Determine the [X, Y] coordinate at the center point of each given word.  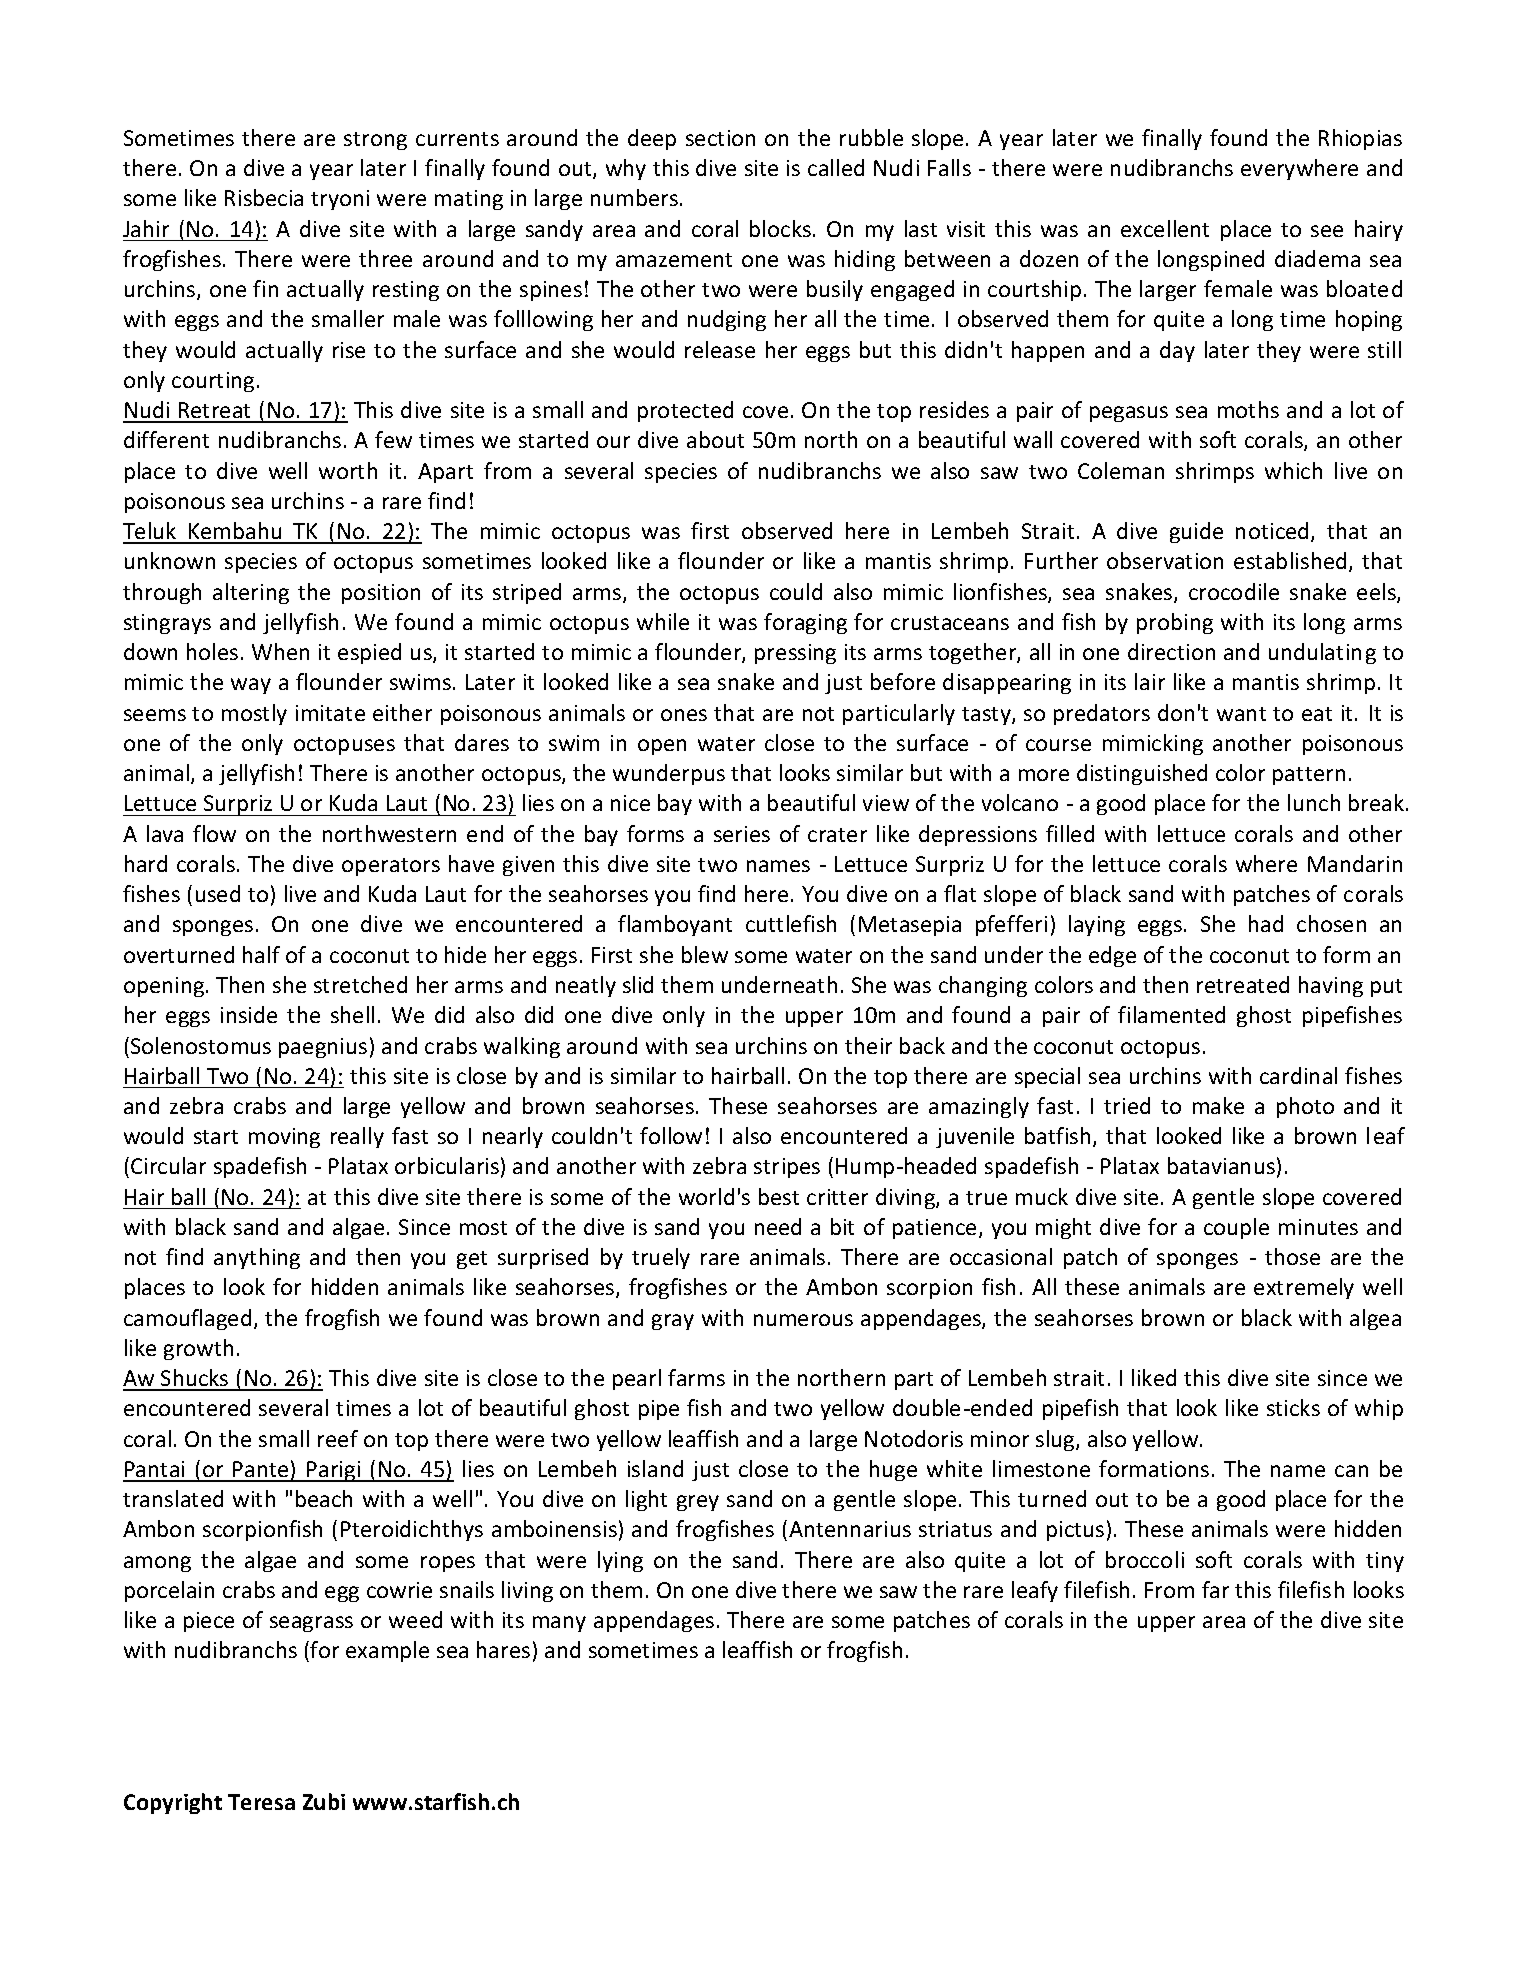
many [559, 1624]
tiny [1385, 1562]
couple [1236, 1228]
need [778, 1226]
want [1241, 714]
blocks [780, 228]
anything [257, 1258]
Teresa [261, 1802]
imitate [330, 713]
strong [375, 141]
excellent [1165, 228]
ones [684, 715]
